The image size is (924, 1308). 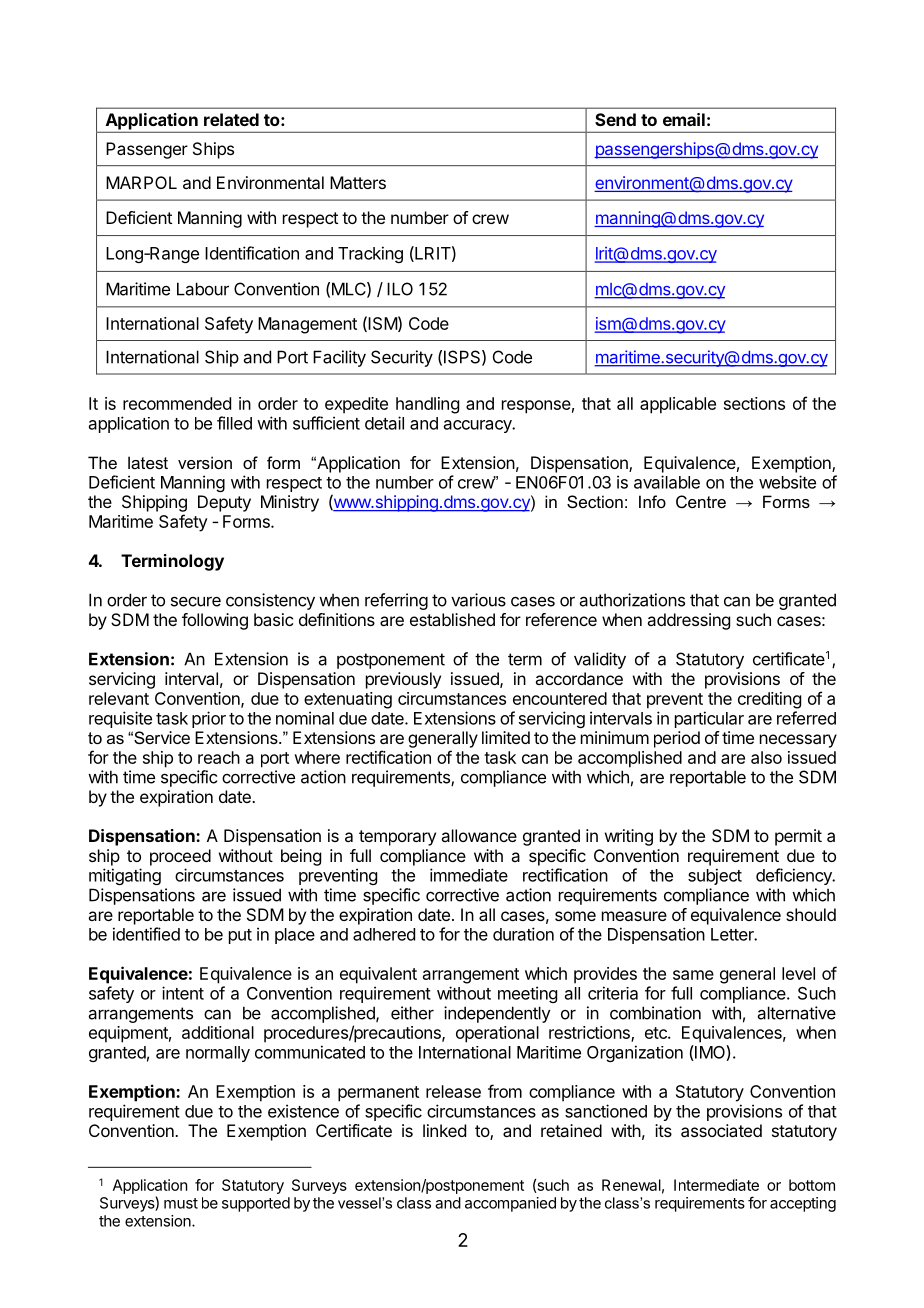 I want to click on established, so click(x=452, y=619).
